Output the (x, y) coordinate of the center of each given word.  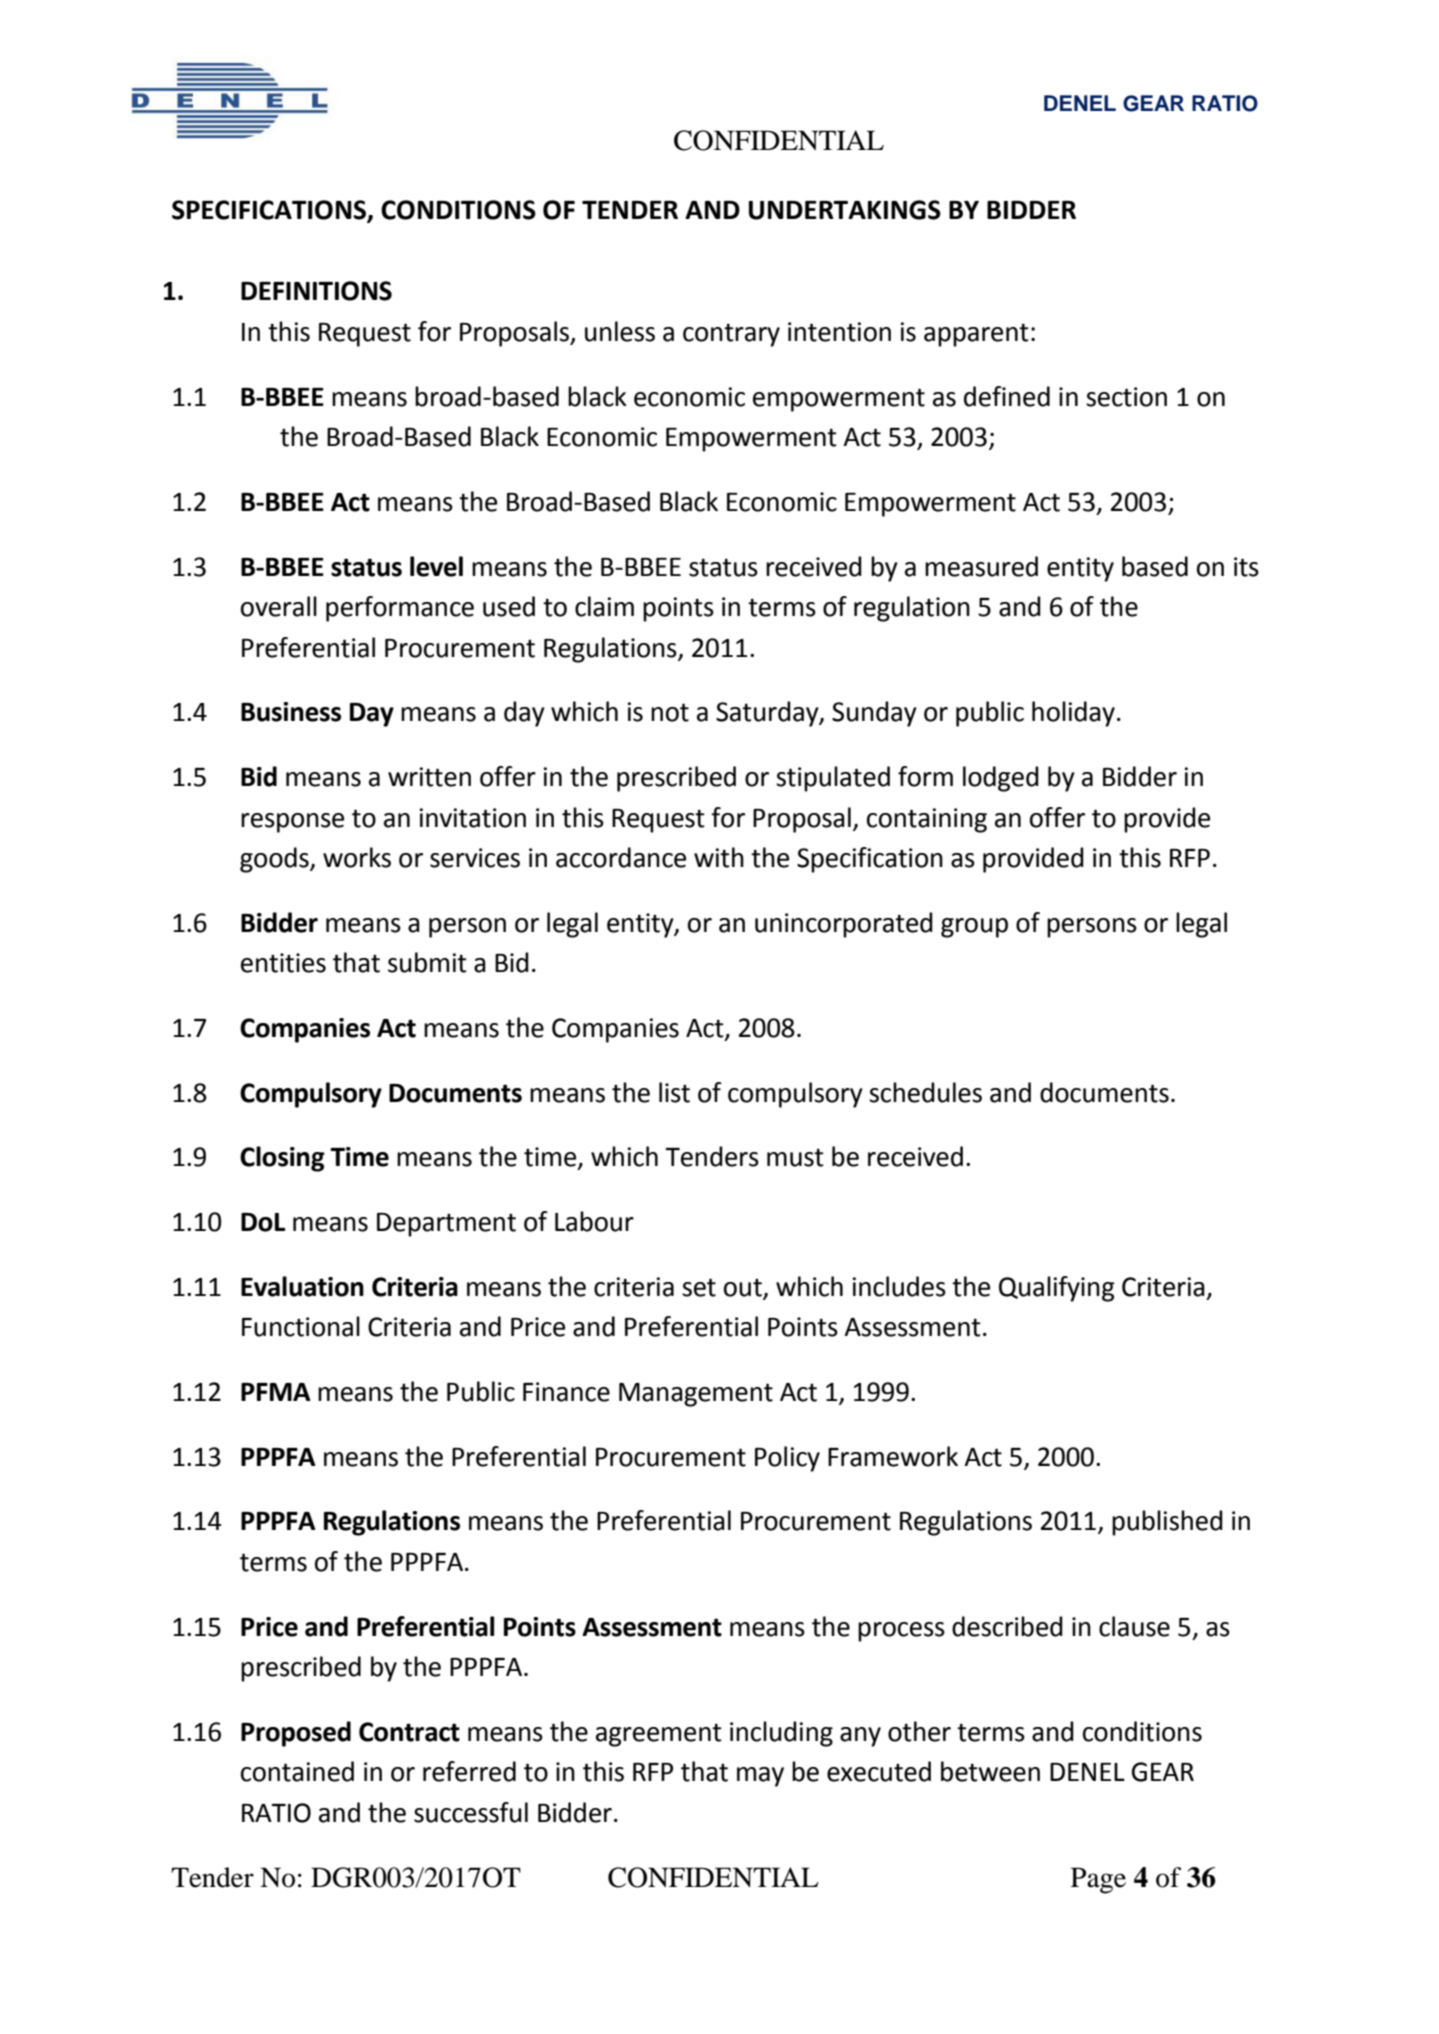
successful (471, 1812)
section (1126, 397)
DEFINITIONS (316, 291)
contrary (731, 335)
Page (1098, 1880)
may (760, 1777)
